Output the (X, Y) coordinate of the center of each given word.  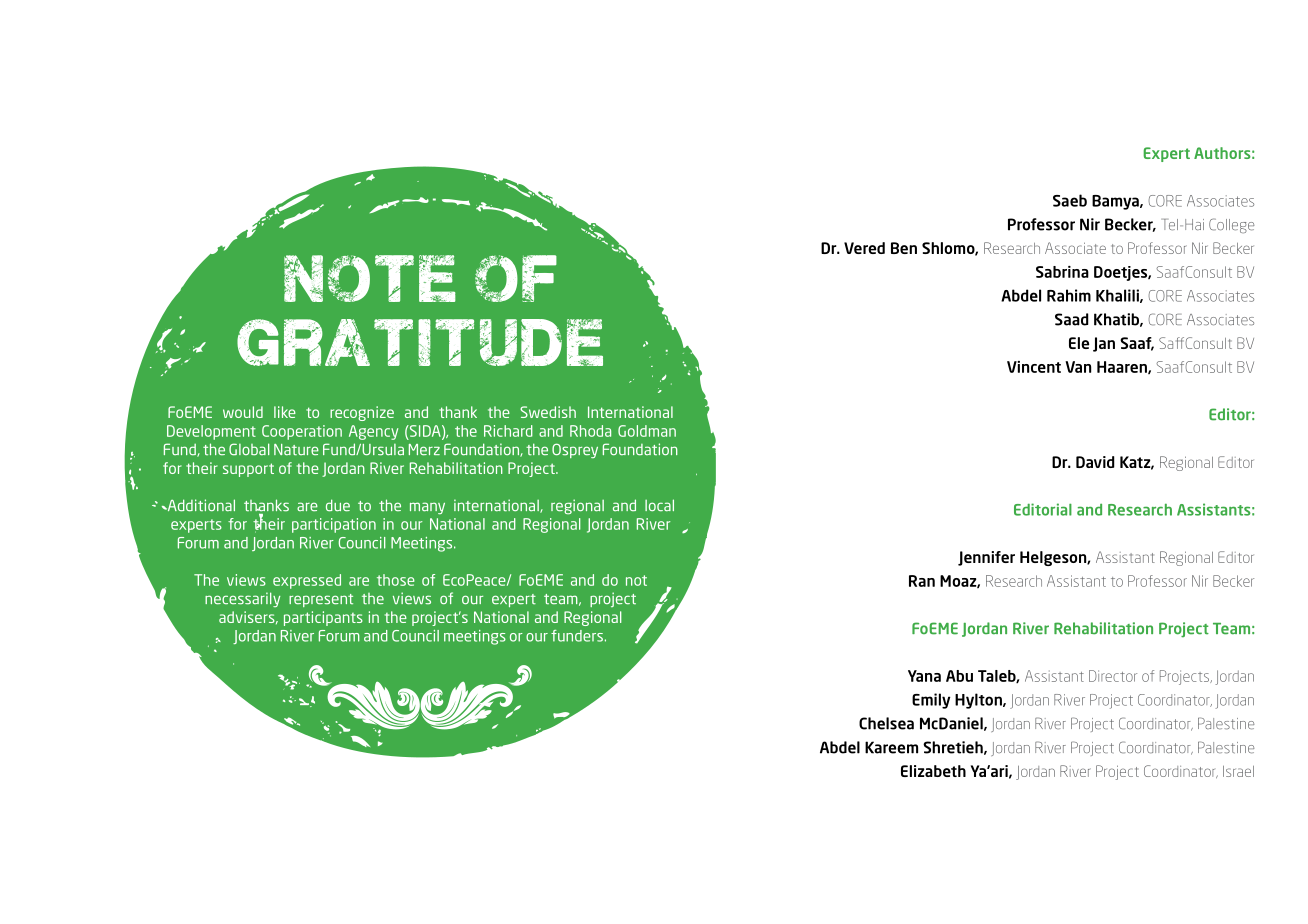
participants (323, 618)
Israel (1238, 771)
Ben (904, 248)
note (370, 278)
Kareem (891, 747)
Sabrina (1062, 272)
